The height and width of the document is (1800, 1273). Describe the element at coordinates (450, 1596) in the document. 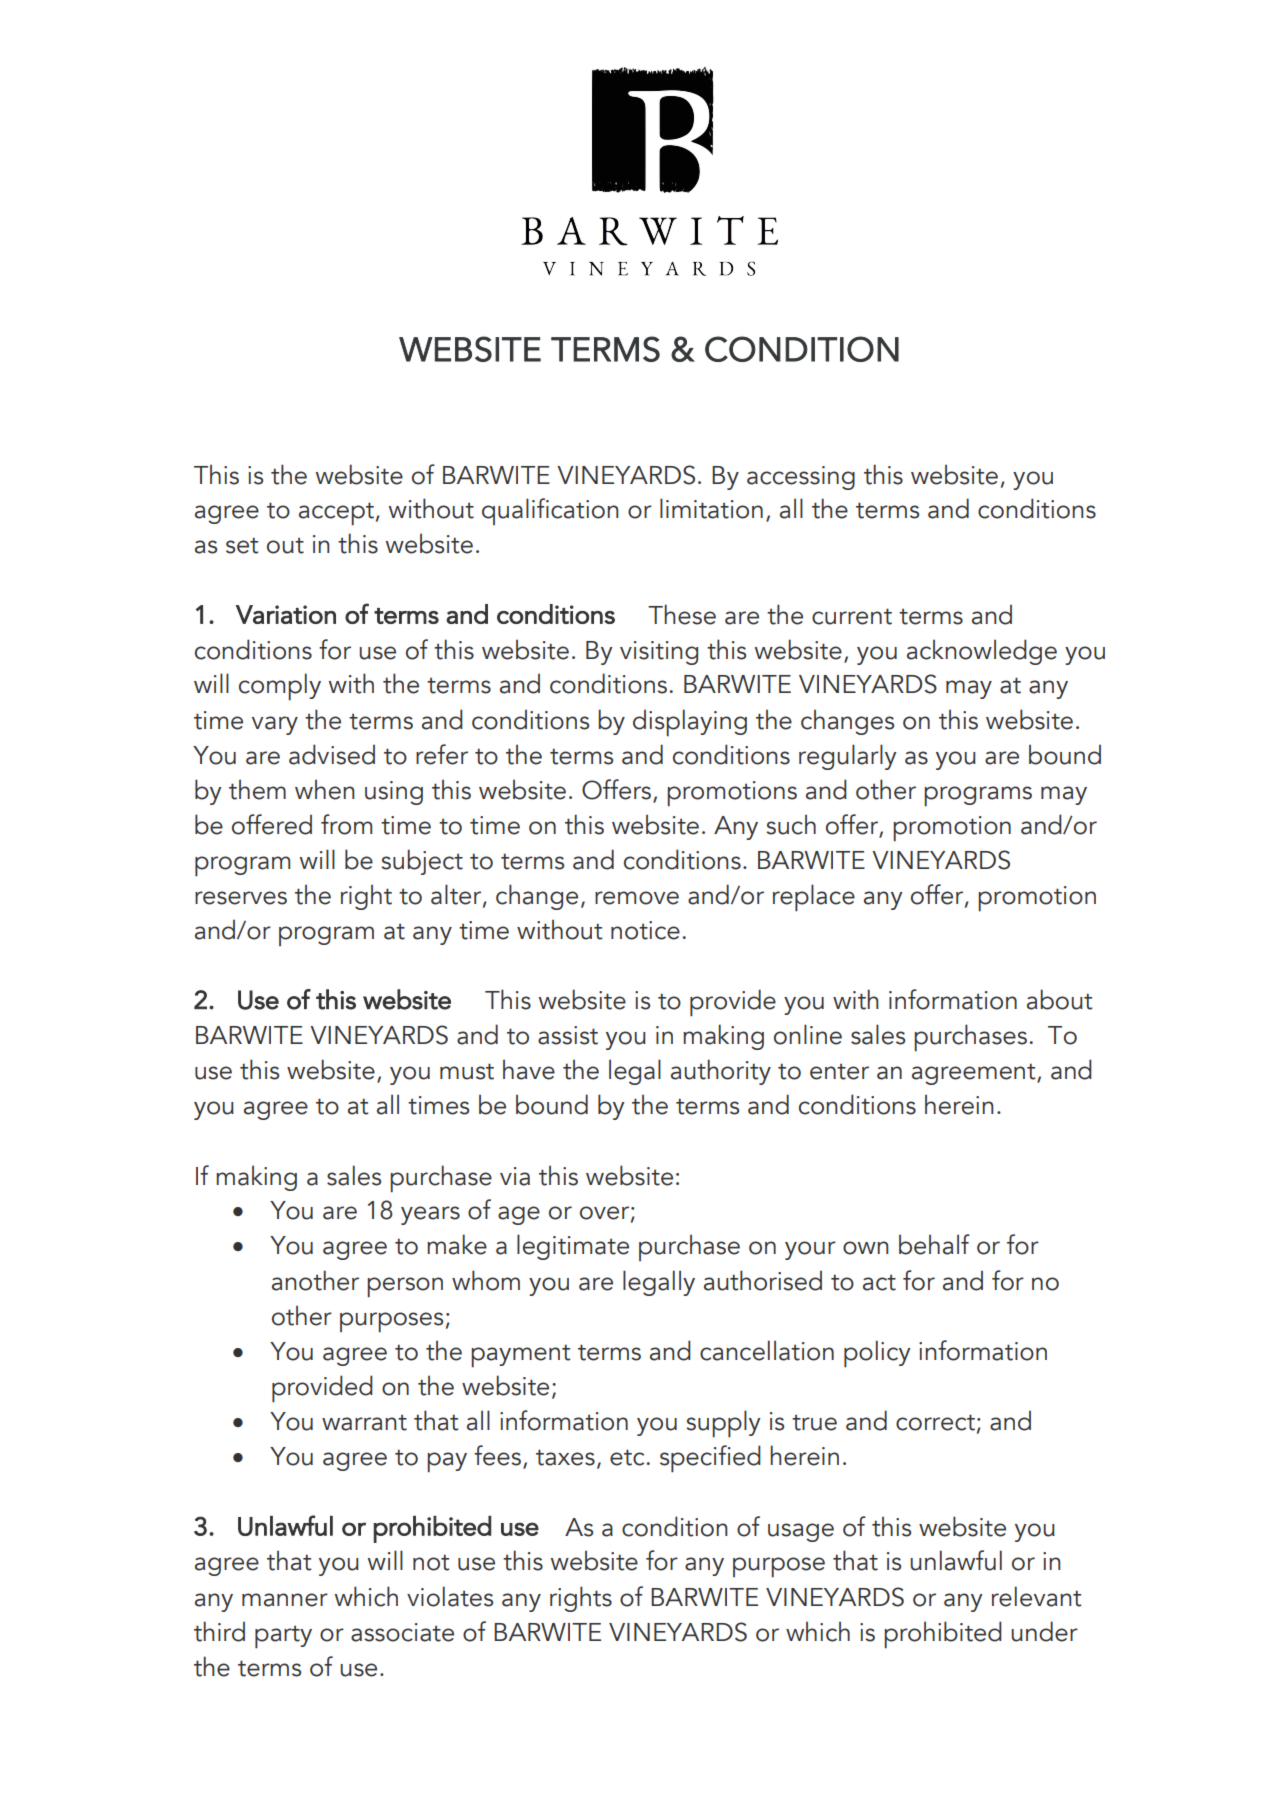

I see `violates` at that location.
